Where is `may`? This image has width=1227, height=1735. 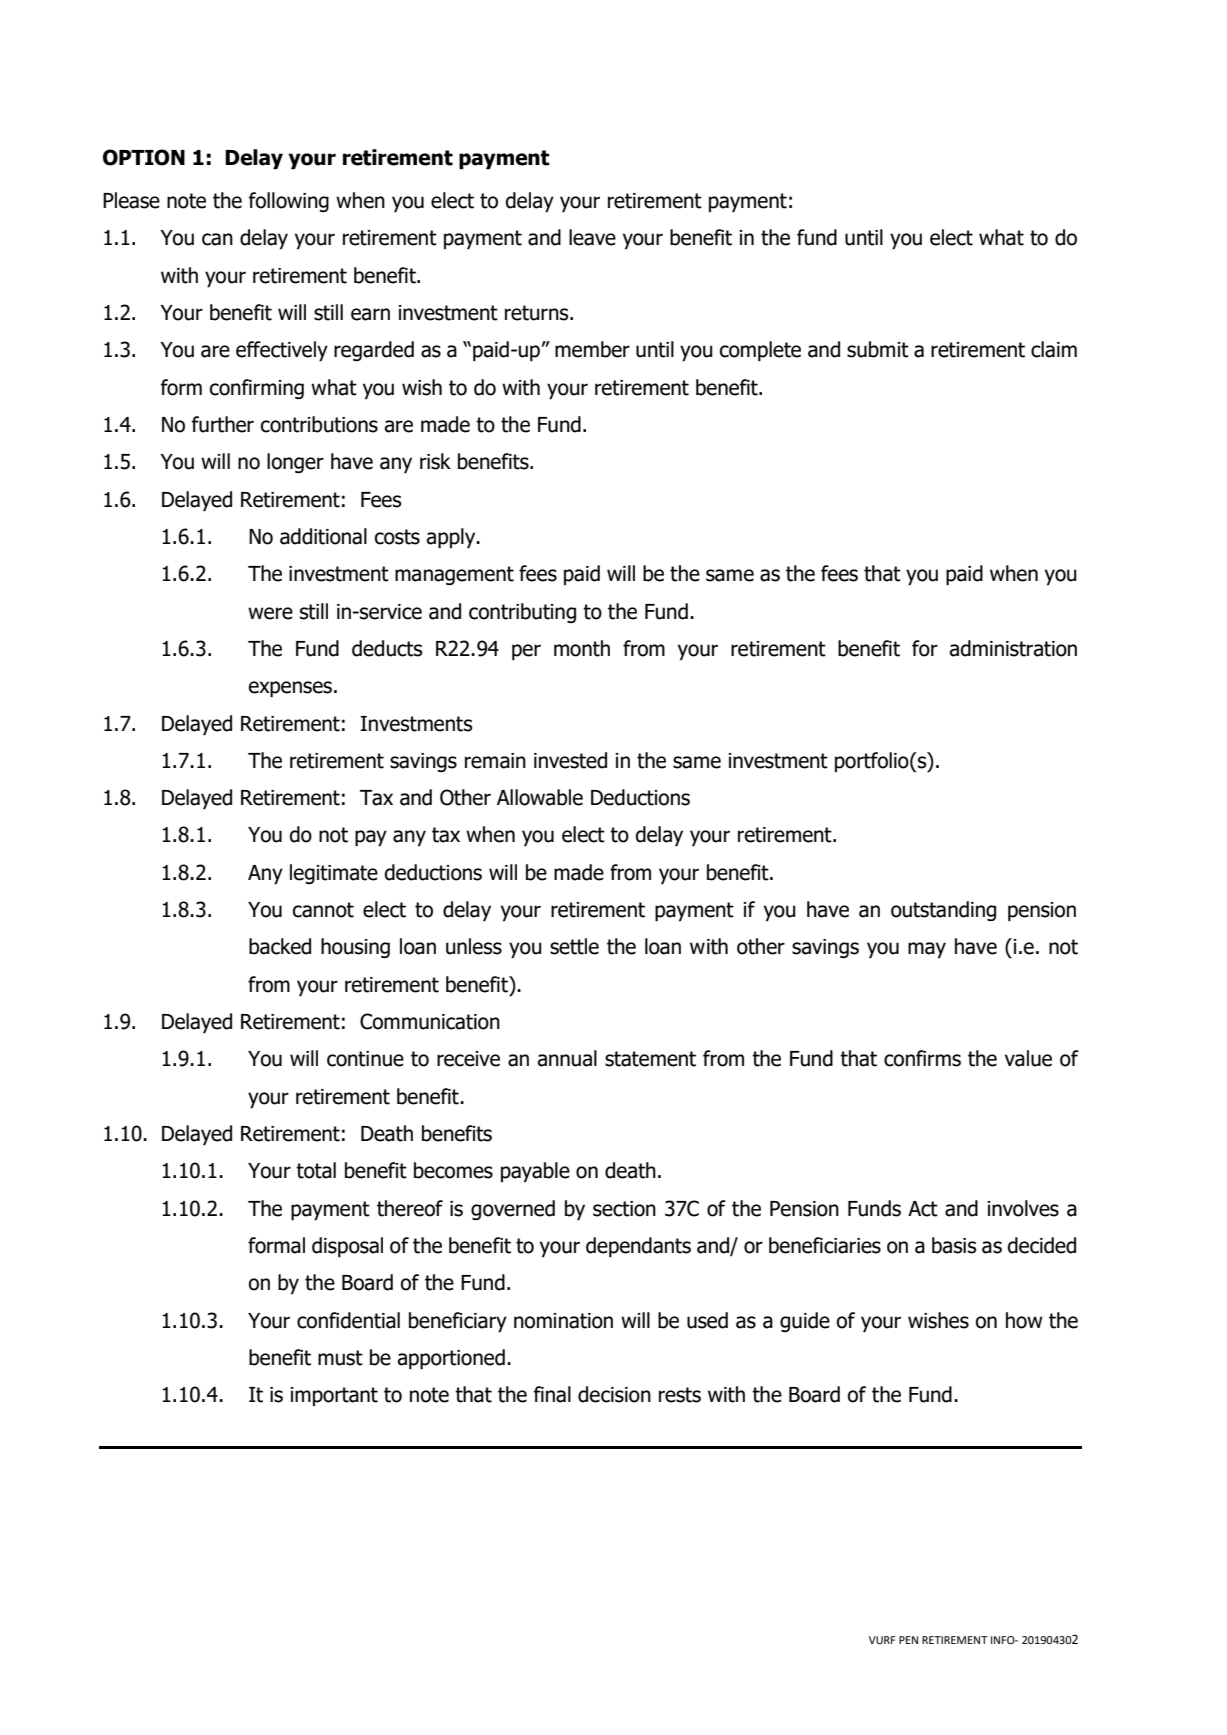
may is located at coordinates (927, 950).
